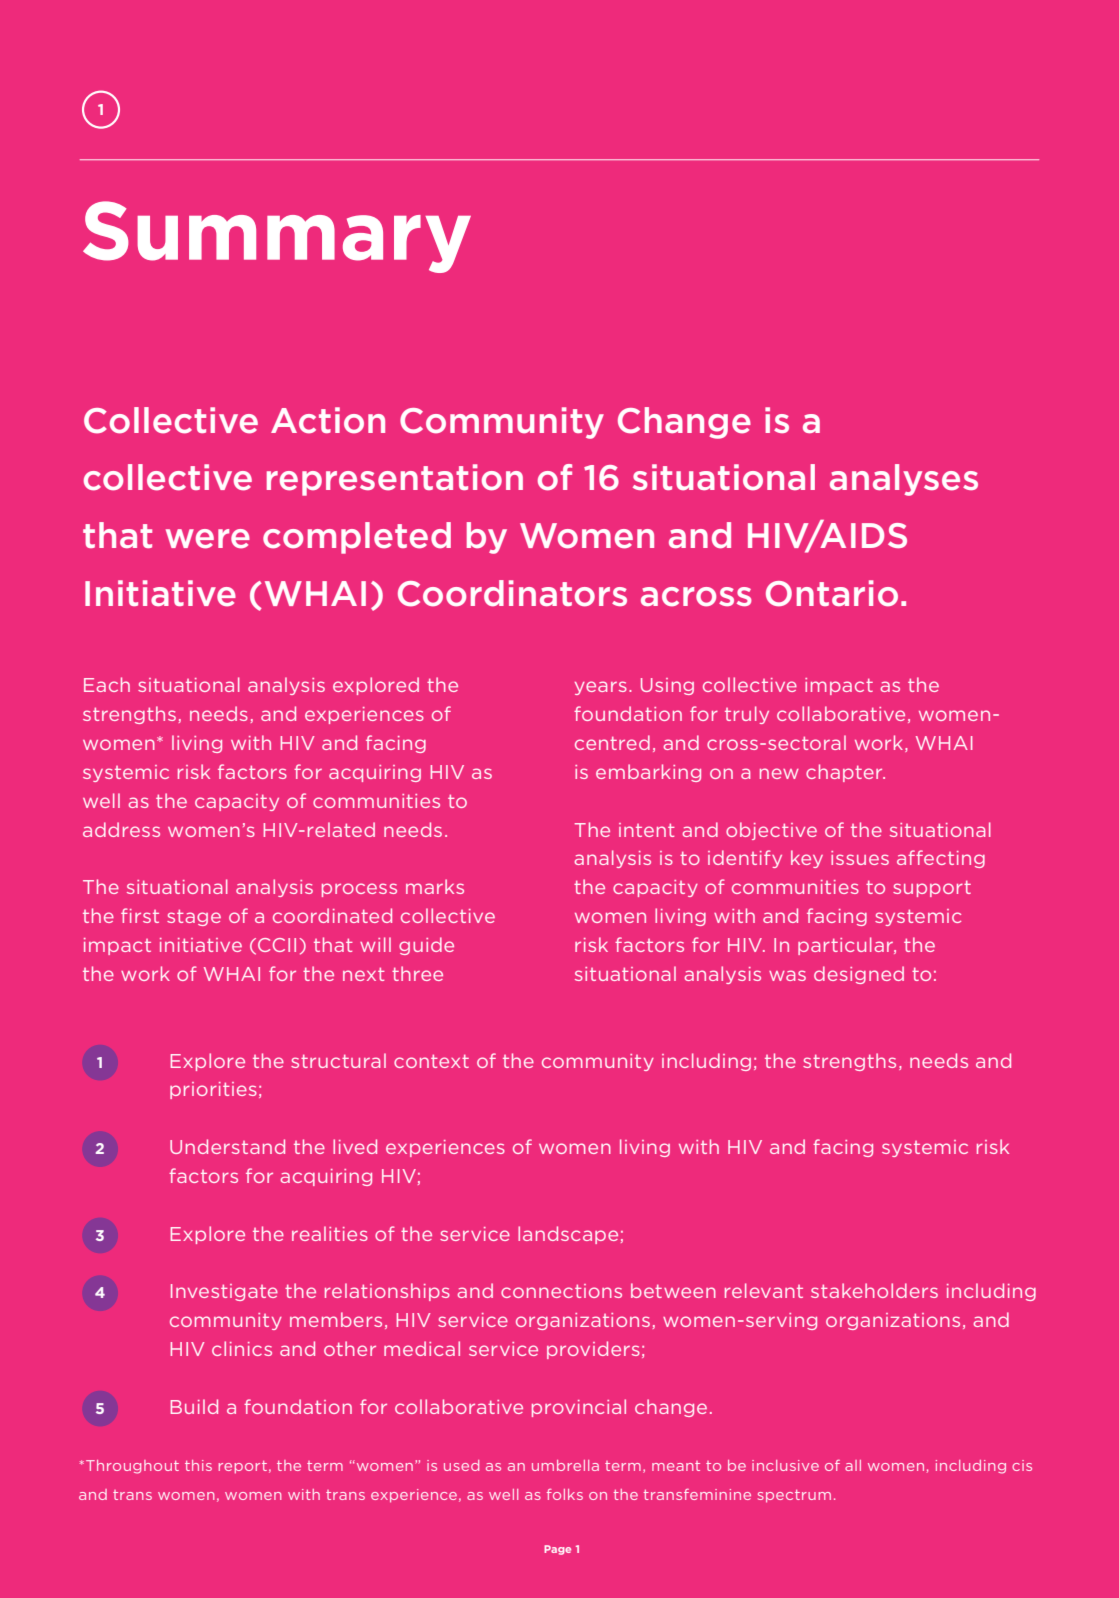 The width and height of the page is (1119, 1598). I want to click on intent, so click(647, 830).
